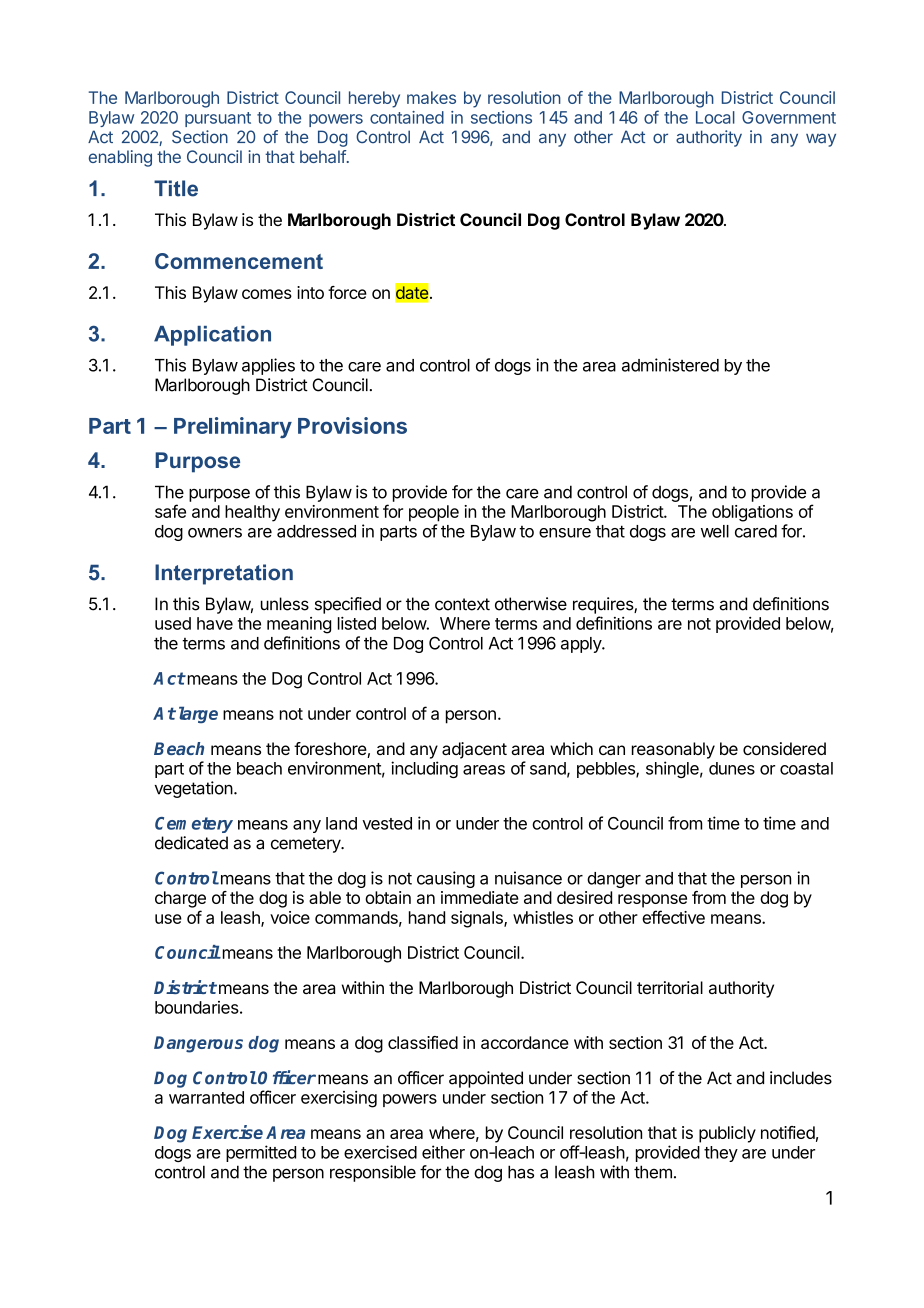 The image size is (924, 1308). What do you see at coordinates (752, 513) in the page?
I see `obligations` at bounding box center [752, 513].
